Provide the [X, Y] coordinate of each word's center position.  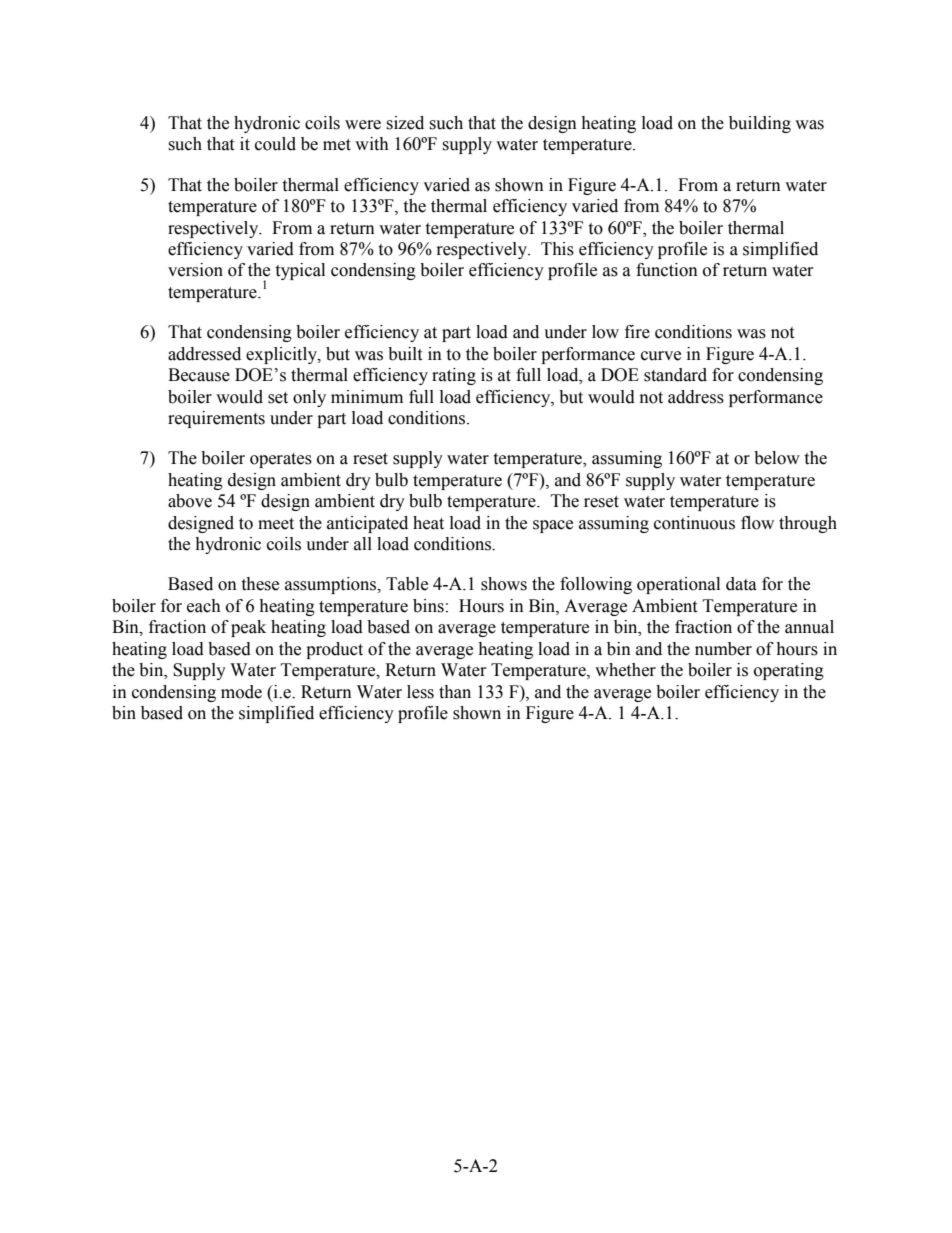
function [667, 270]
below [777, 458]
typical [300, 271]
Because [199, 375]
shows [504, 584]
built [405, 354]
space [553, 526]
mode [241, 692]
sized [405, 123]
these [260, 584]
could [275, 144]
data [741, 584]
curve [661, 356]
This [557, 249]
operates [281, 460]
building [760, 124]
